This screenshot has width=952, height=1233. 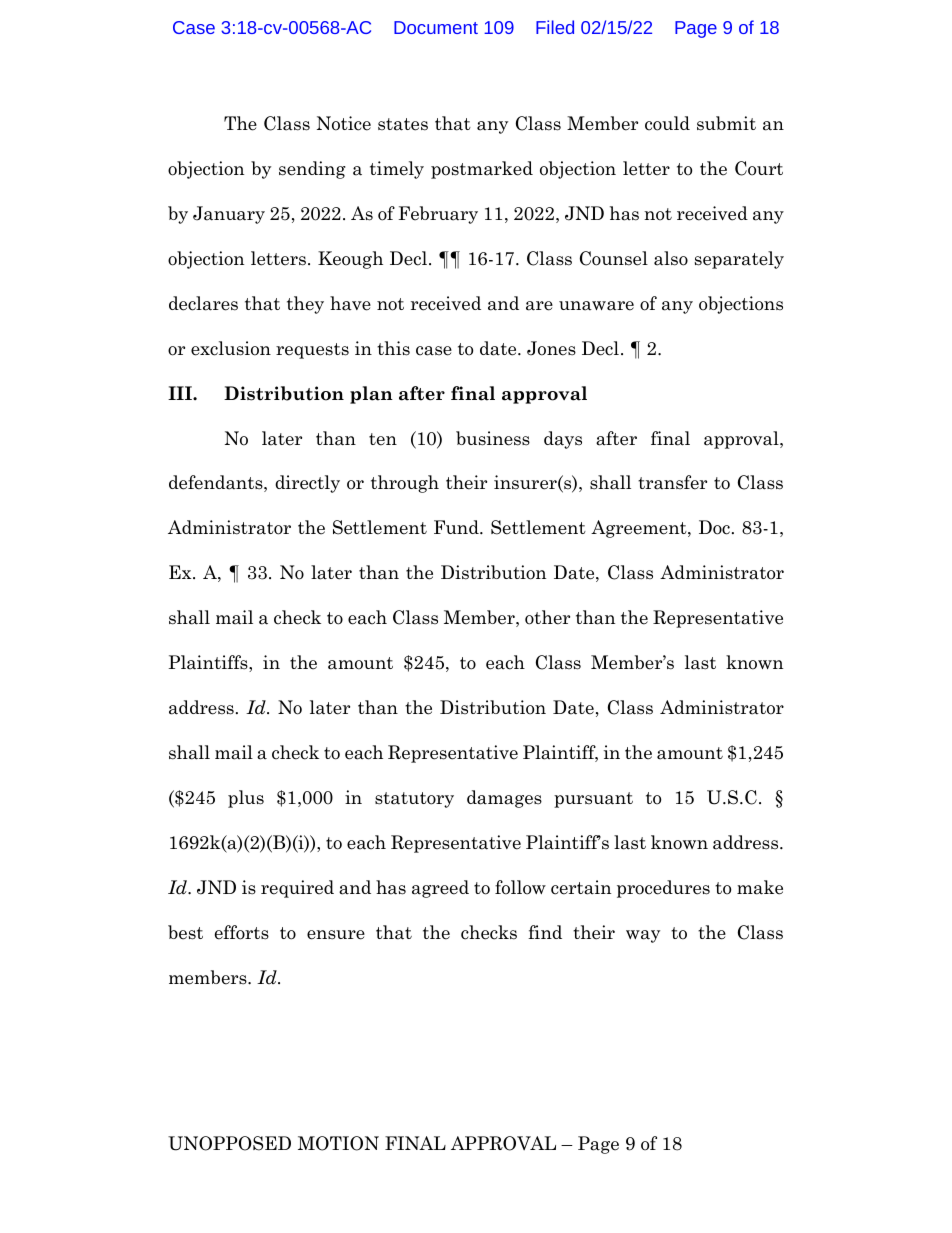 I want to click on exclusion, so click(x=231, y=348).
